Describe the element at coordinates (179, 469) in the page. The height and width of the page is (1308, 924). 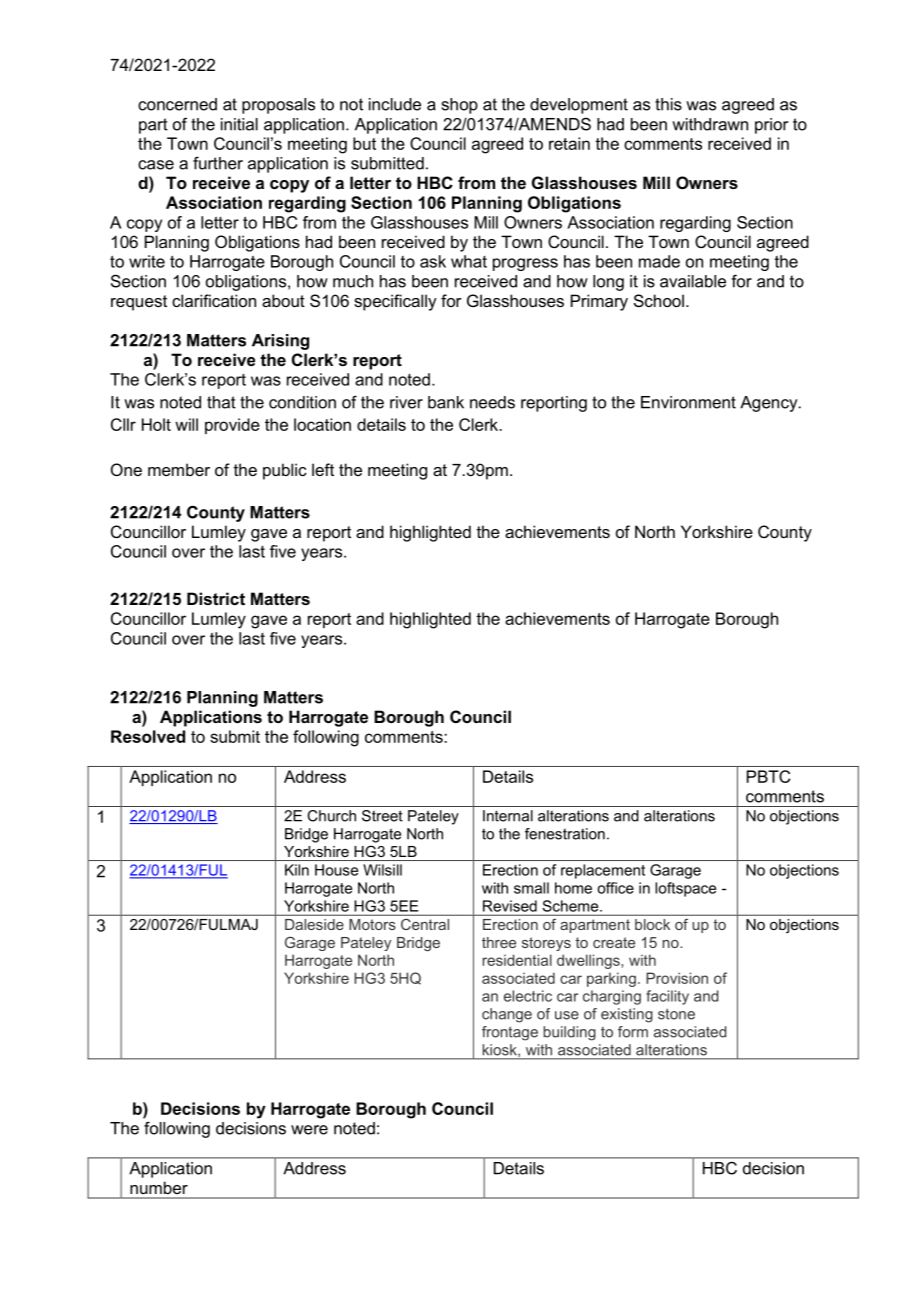
I see `member` at that location.
